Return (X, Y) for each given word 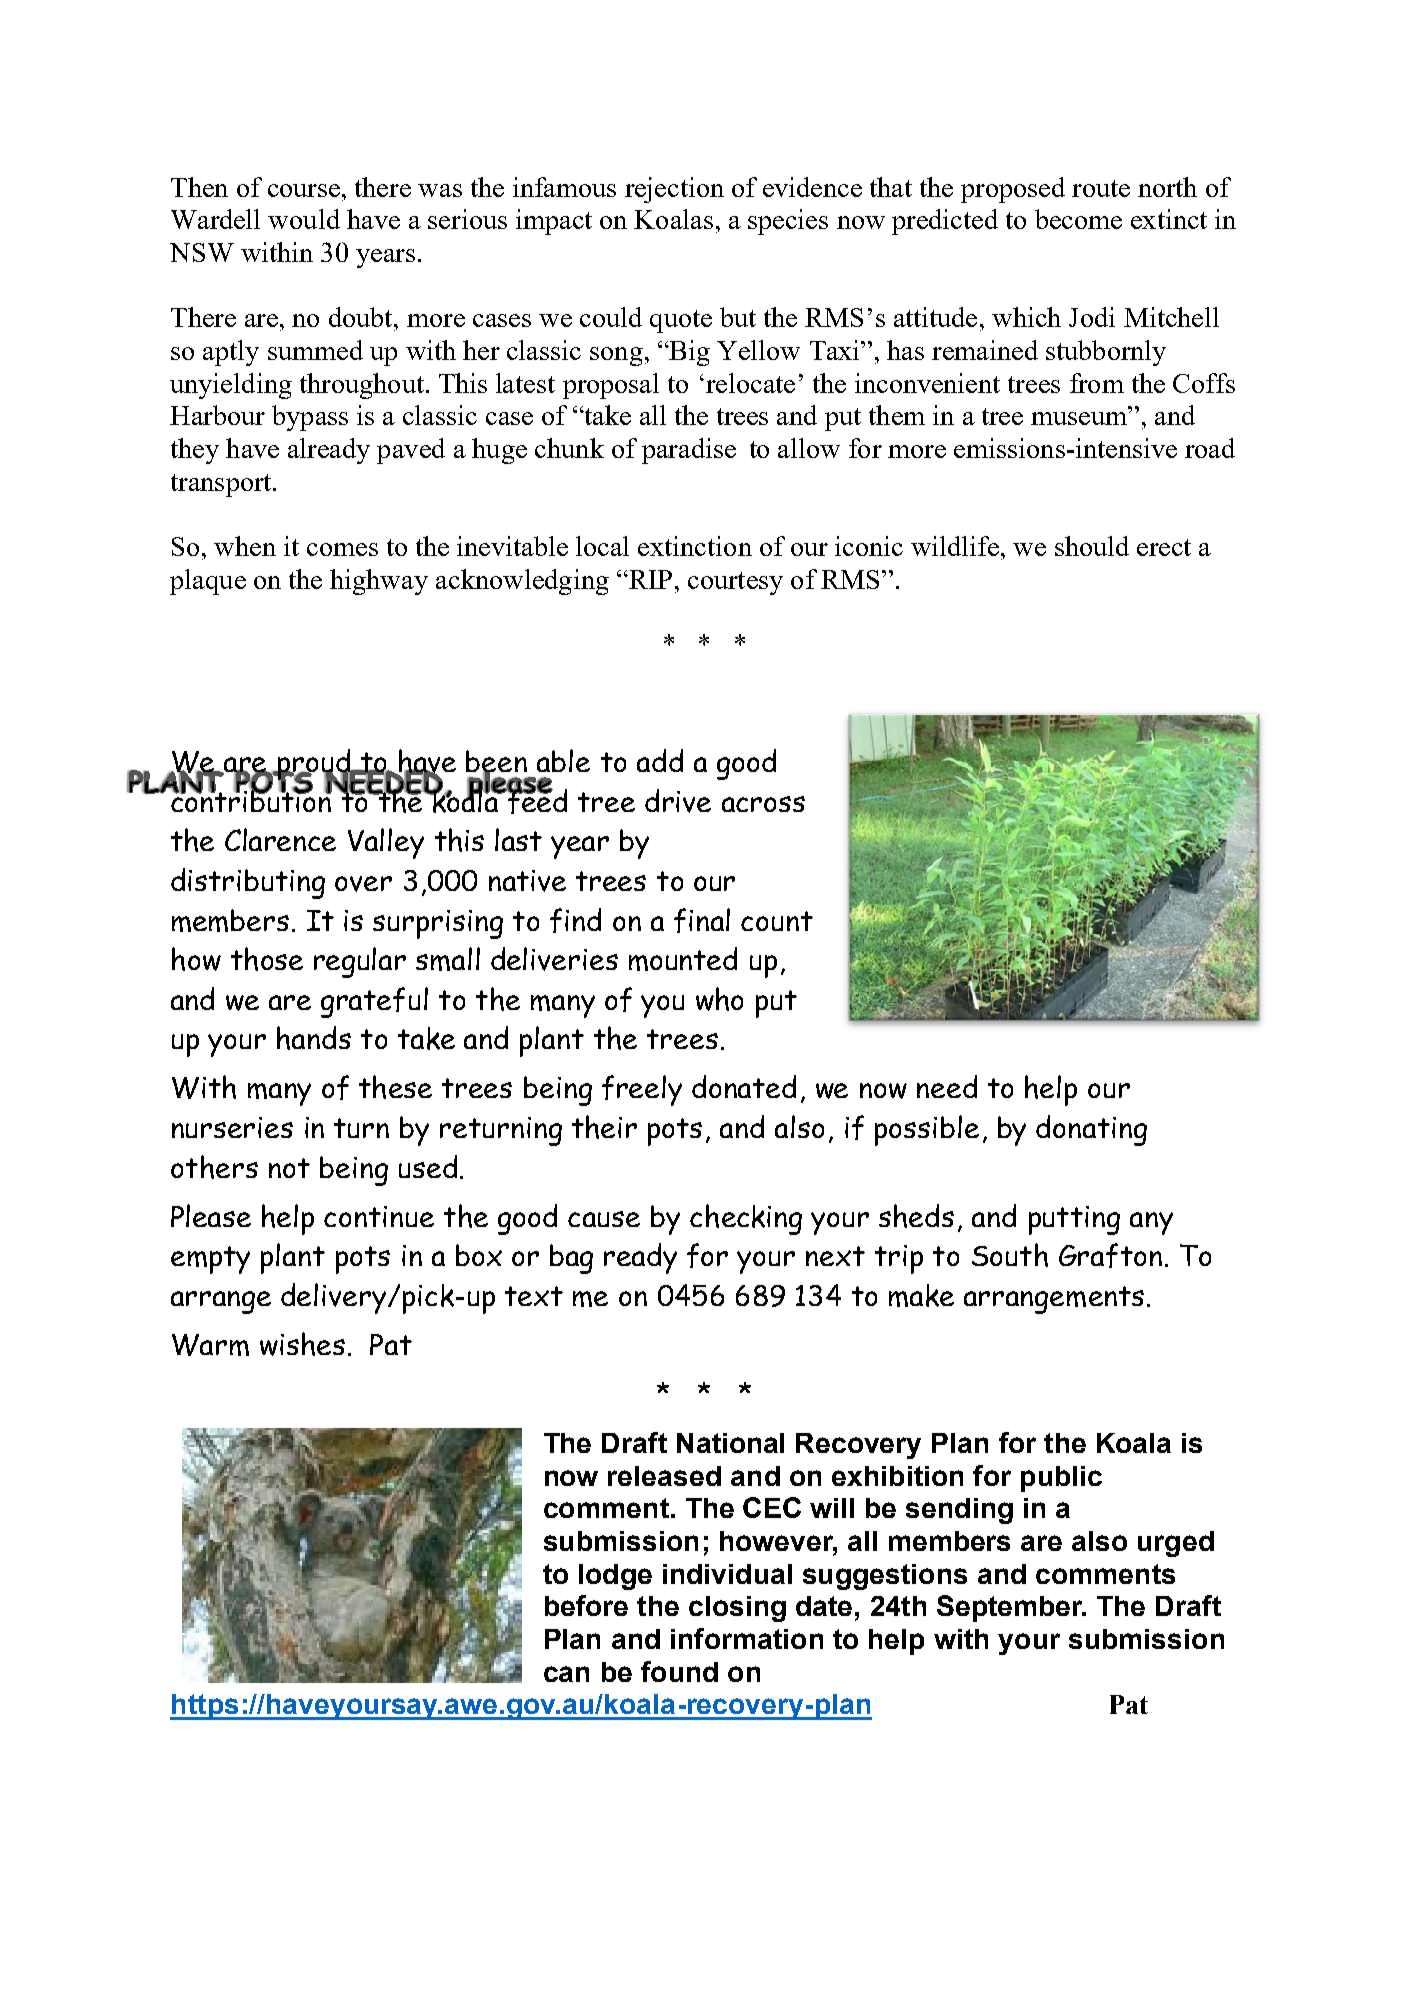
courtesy (735, 583)
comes (342, 549)
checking (746, 1219)
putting (1074, 1220)
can (566, 1674)
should (1092, 546)
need (947, 1086)
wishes (302, 1344)
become (1078, 219)
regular (360, 962)
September (1011, 1608)
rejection (674, 190)
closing (737, 1609)
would (304, 219)
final (702, 920)
